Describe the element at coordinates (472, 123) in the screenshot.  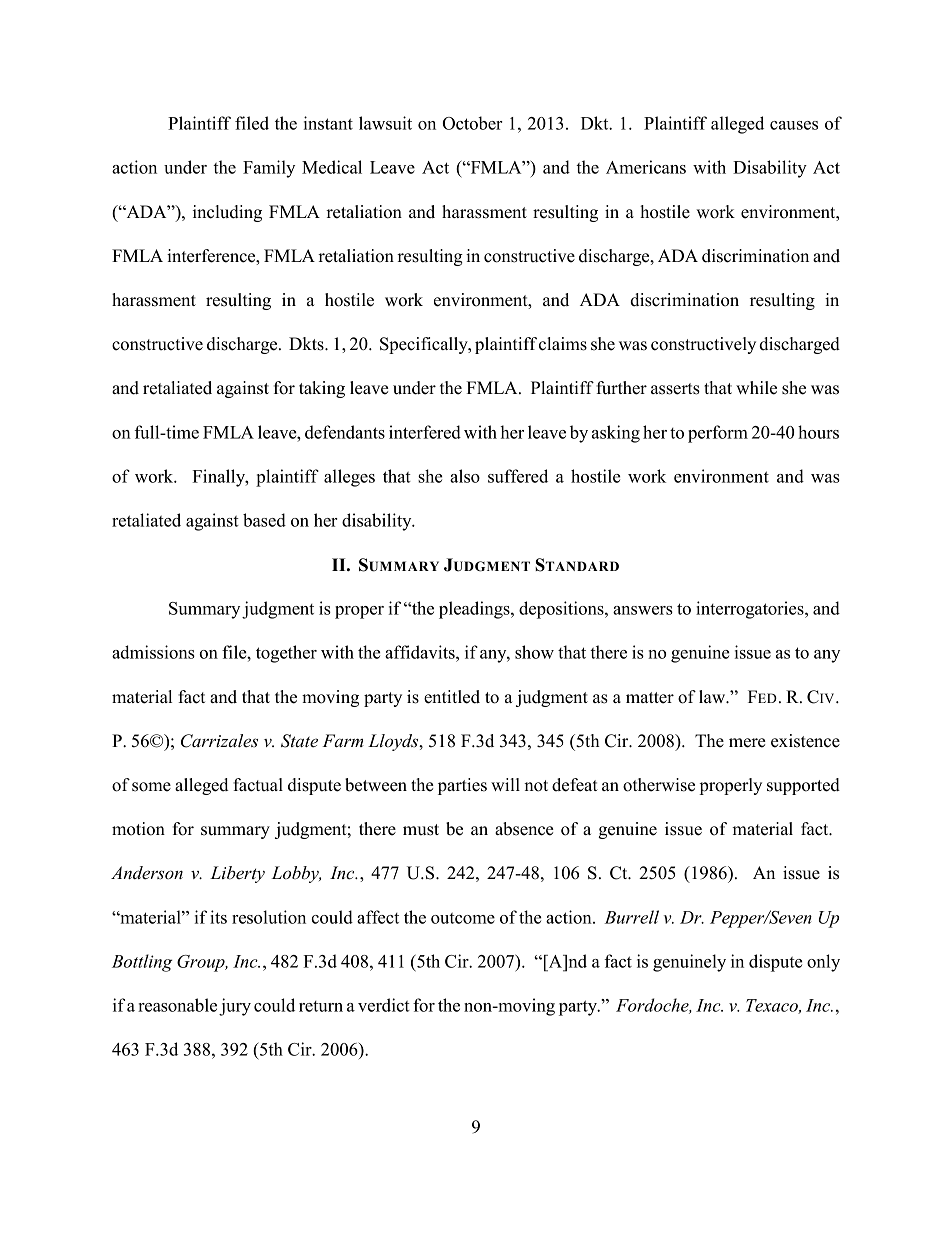
I see `October` at that location.
